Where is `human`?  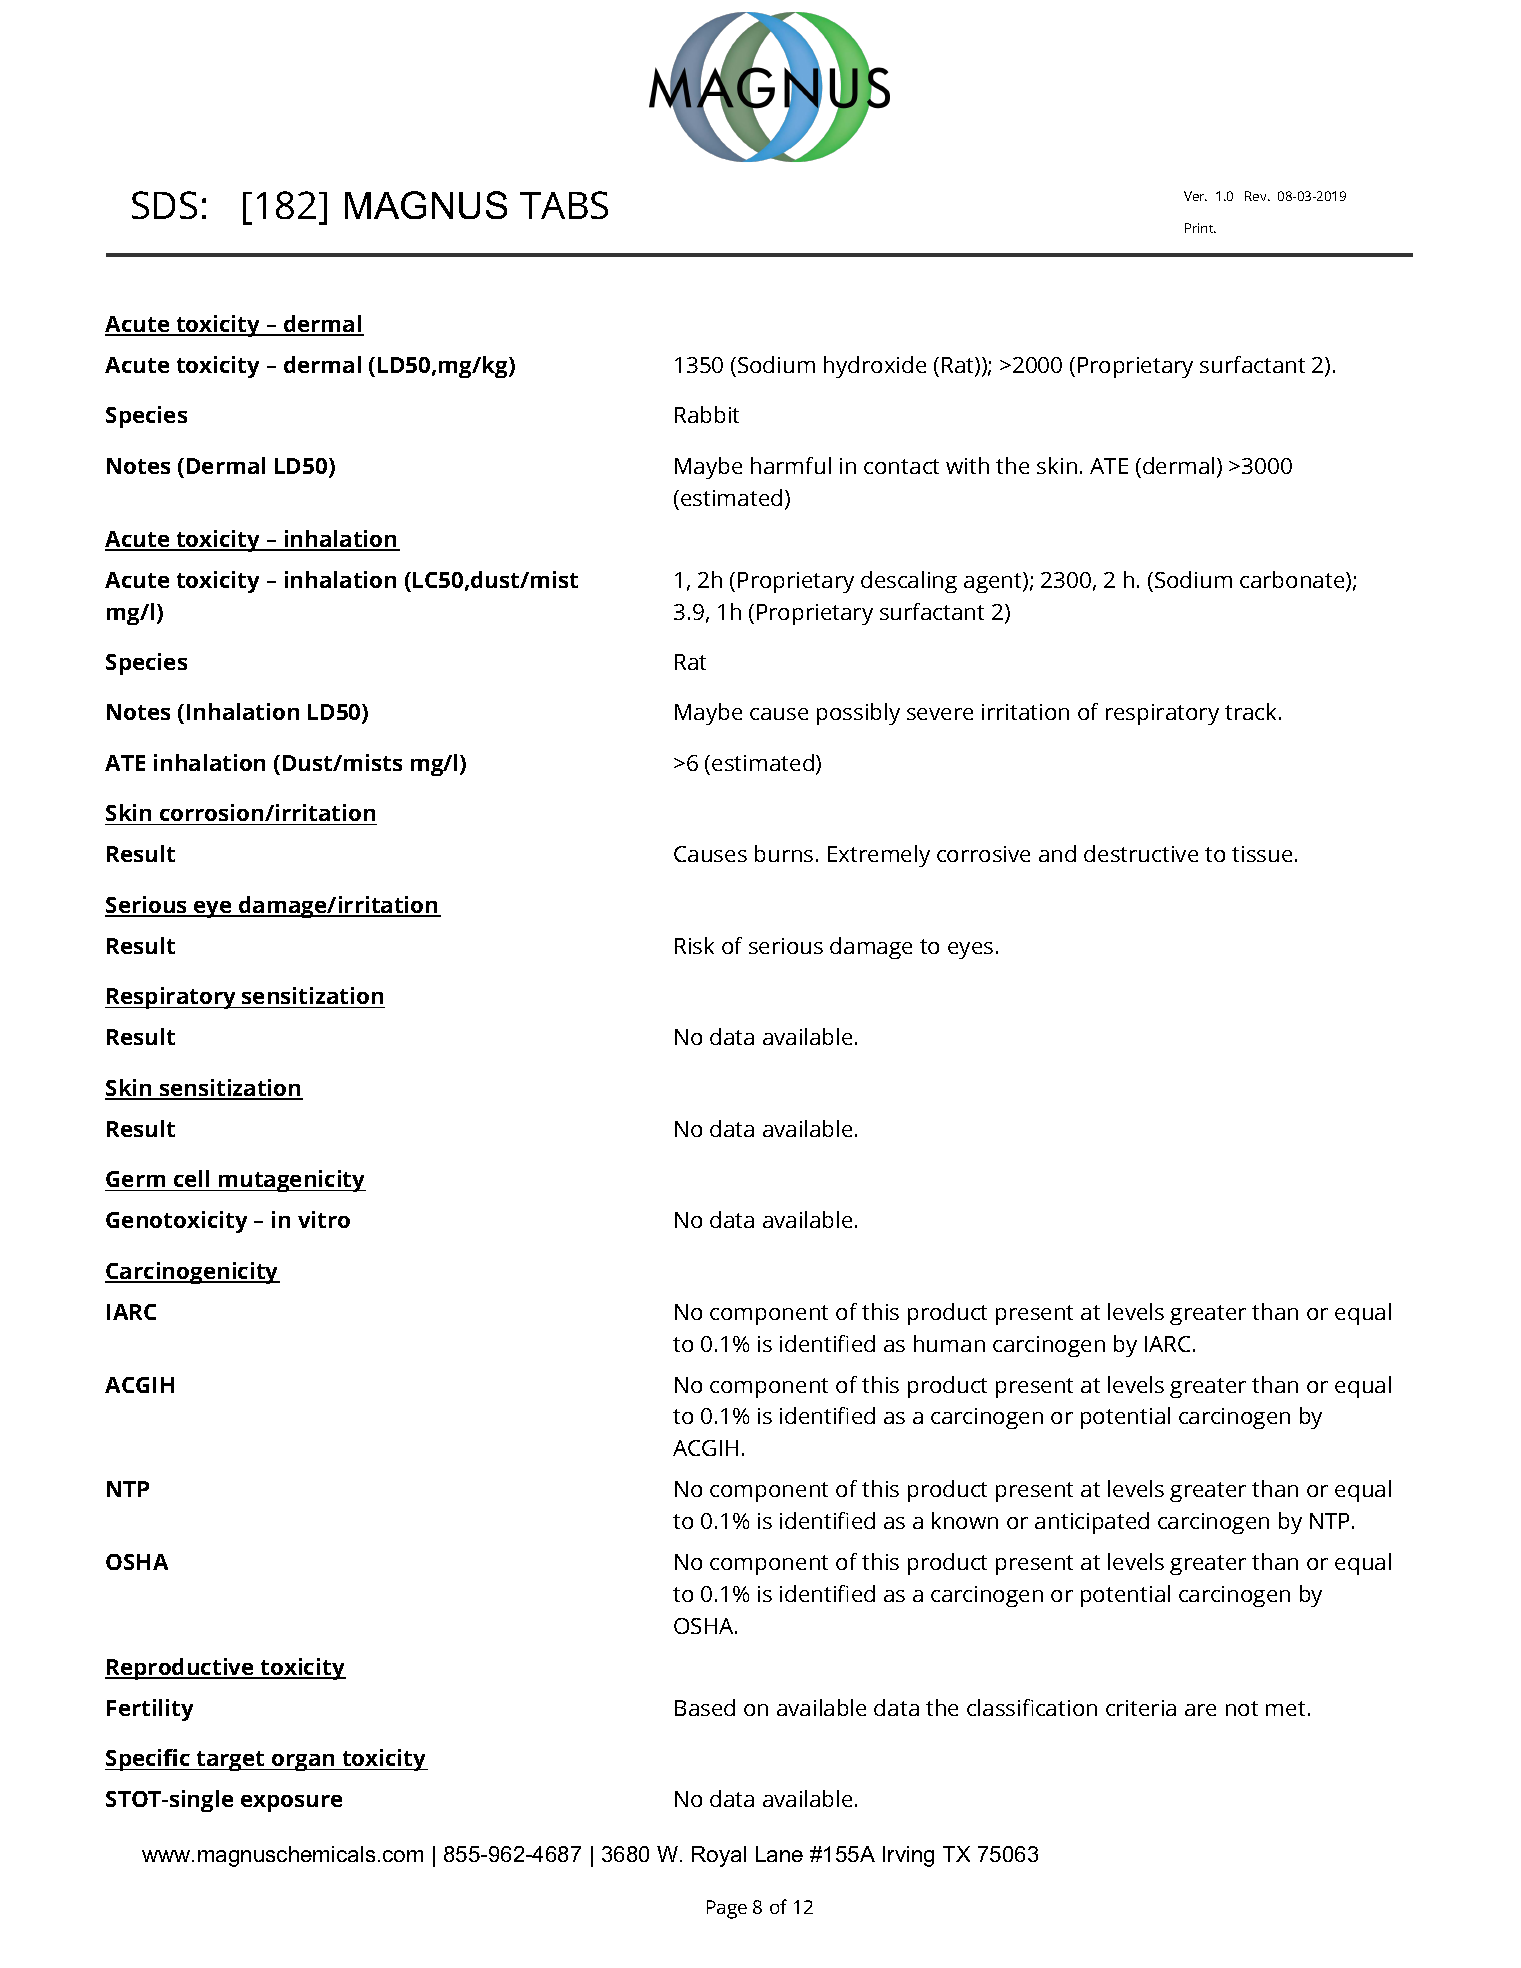 human is located at coordinates (949, 1343).
